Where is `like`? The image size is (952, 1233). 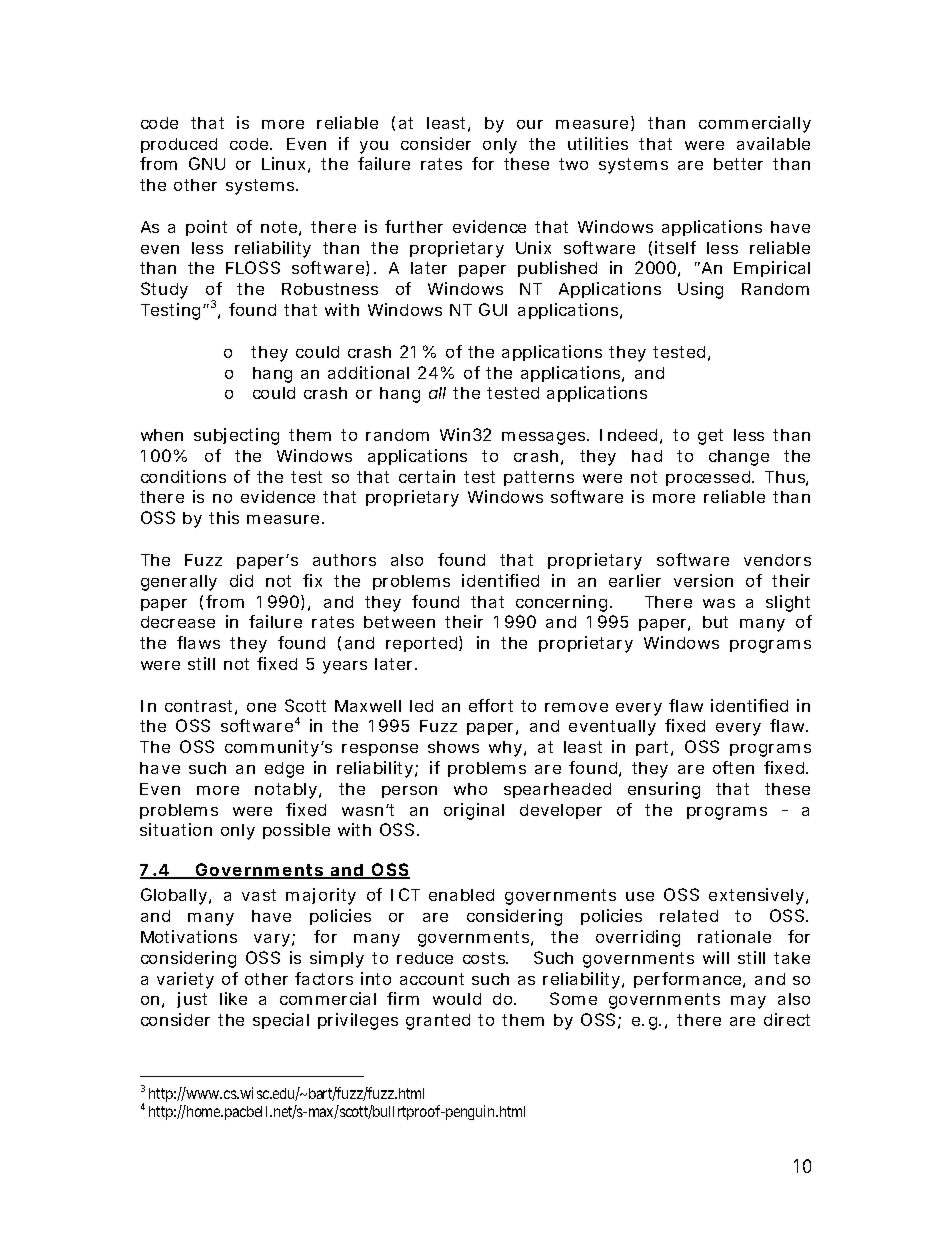
like is located at coordinates (233, 998).
